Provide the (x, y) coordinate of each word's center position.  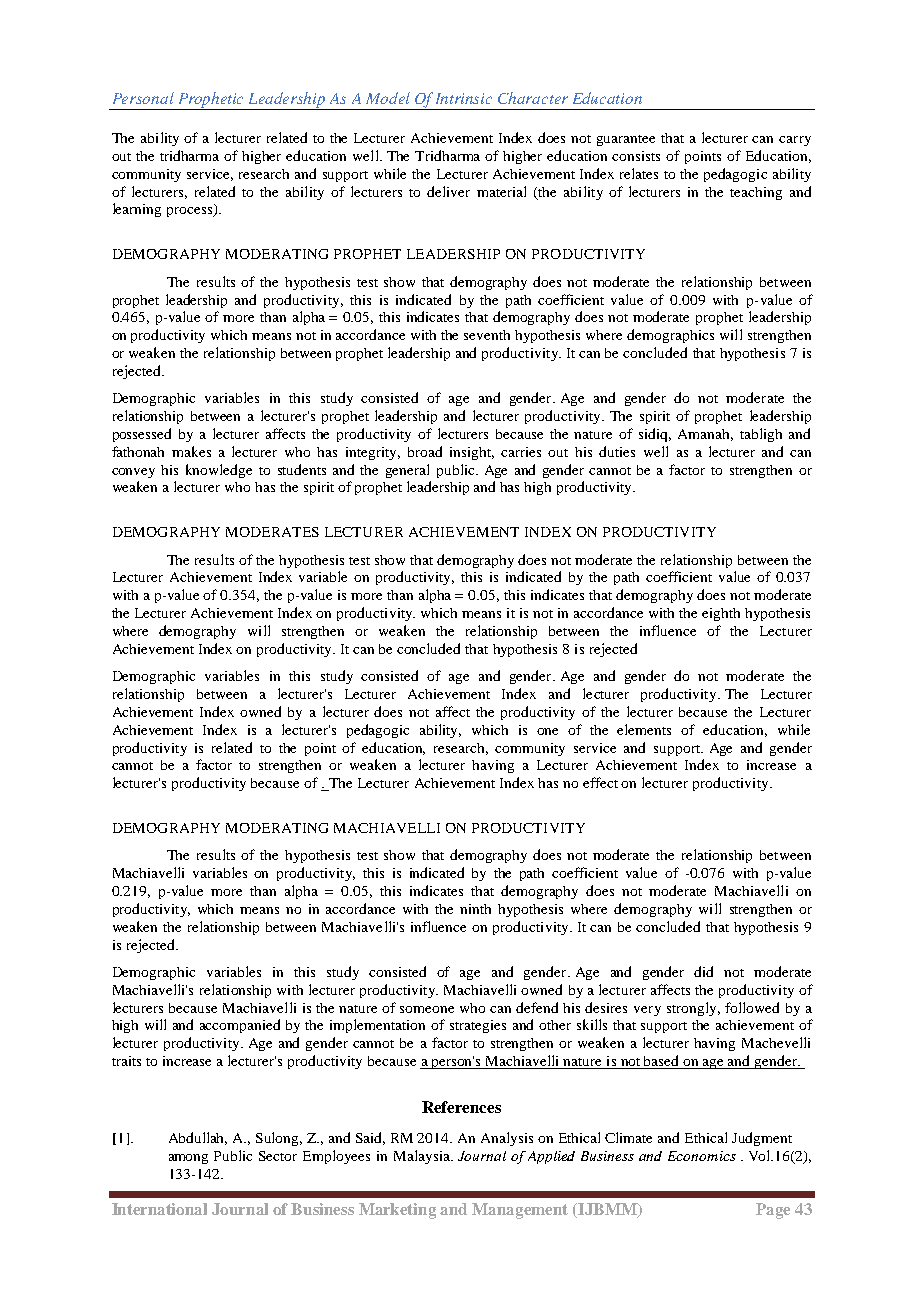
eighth (721, 614)
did (703, 971)
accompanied (240, 1026)
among (188, 1159)
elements (644, 729)
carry (795, 141)
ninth (475, 909)
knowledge (219, 471)
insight (472, 453)
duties (617, 451)
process (191, 212)
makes (191, 451)
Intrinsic (464, 98)
